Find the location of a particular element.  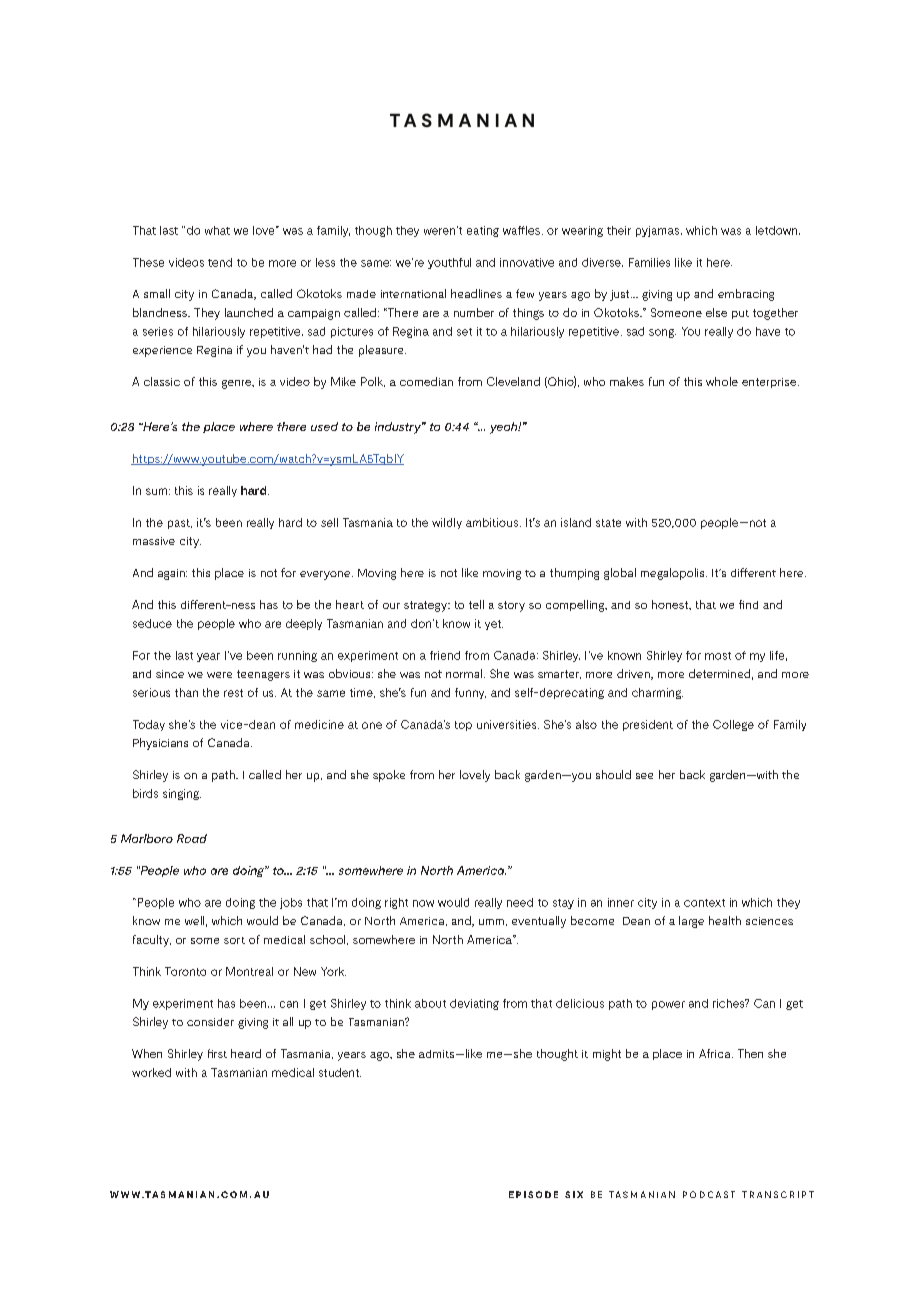

need is located at coordinates (520, 902).
